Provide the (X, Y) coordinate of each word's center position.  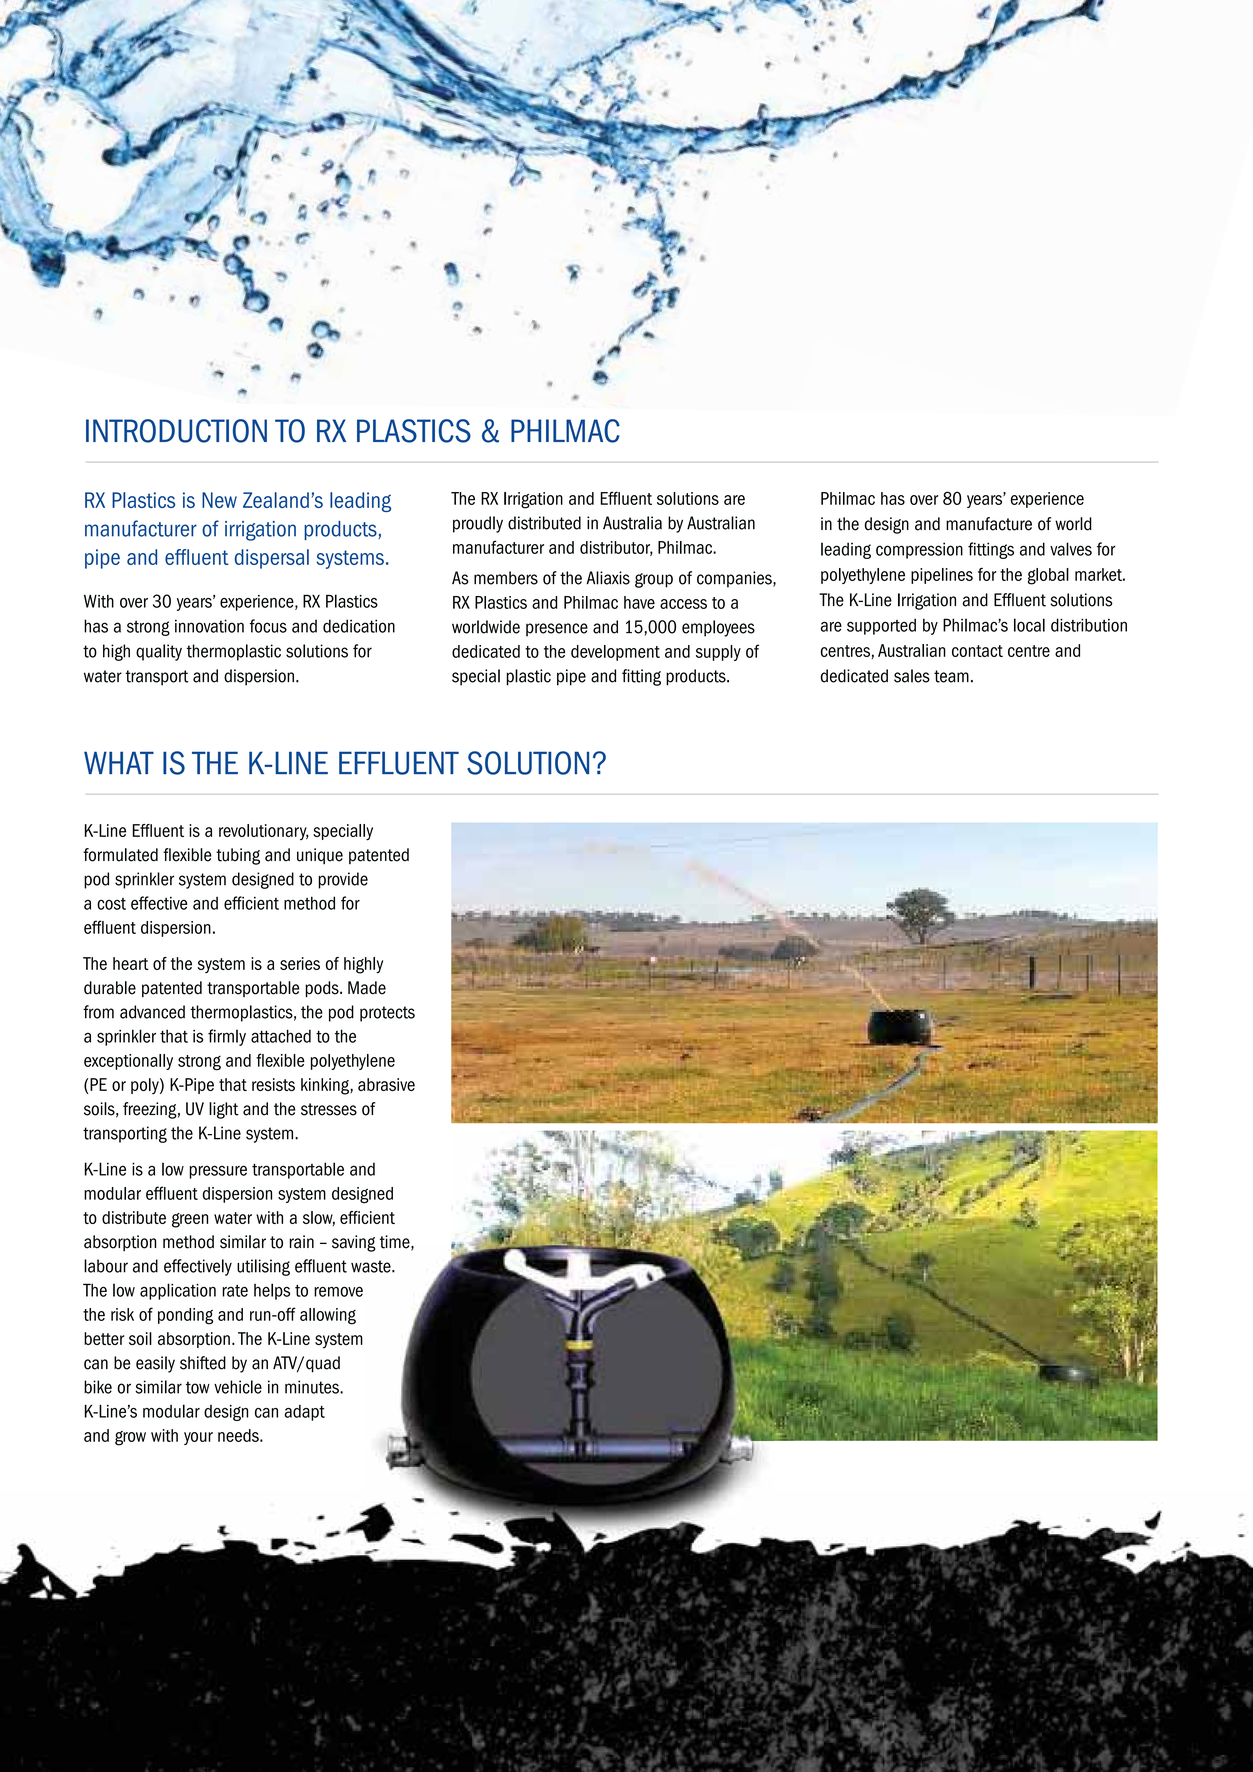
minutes (313, 1387)
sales (912, 676)
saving (354, 1243)
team (951, 676)
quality (159, 652)
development (615, 653)
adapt (305, 1413)
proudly (478, 524)
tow (198, 1387)
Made (367, 988)
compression (919, 550)
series (300, 963)
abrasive (386, 1084)
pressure (218, 1172)
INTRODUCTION (176, 431)
